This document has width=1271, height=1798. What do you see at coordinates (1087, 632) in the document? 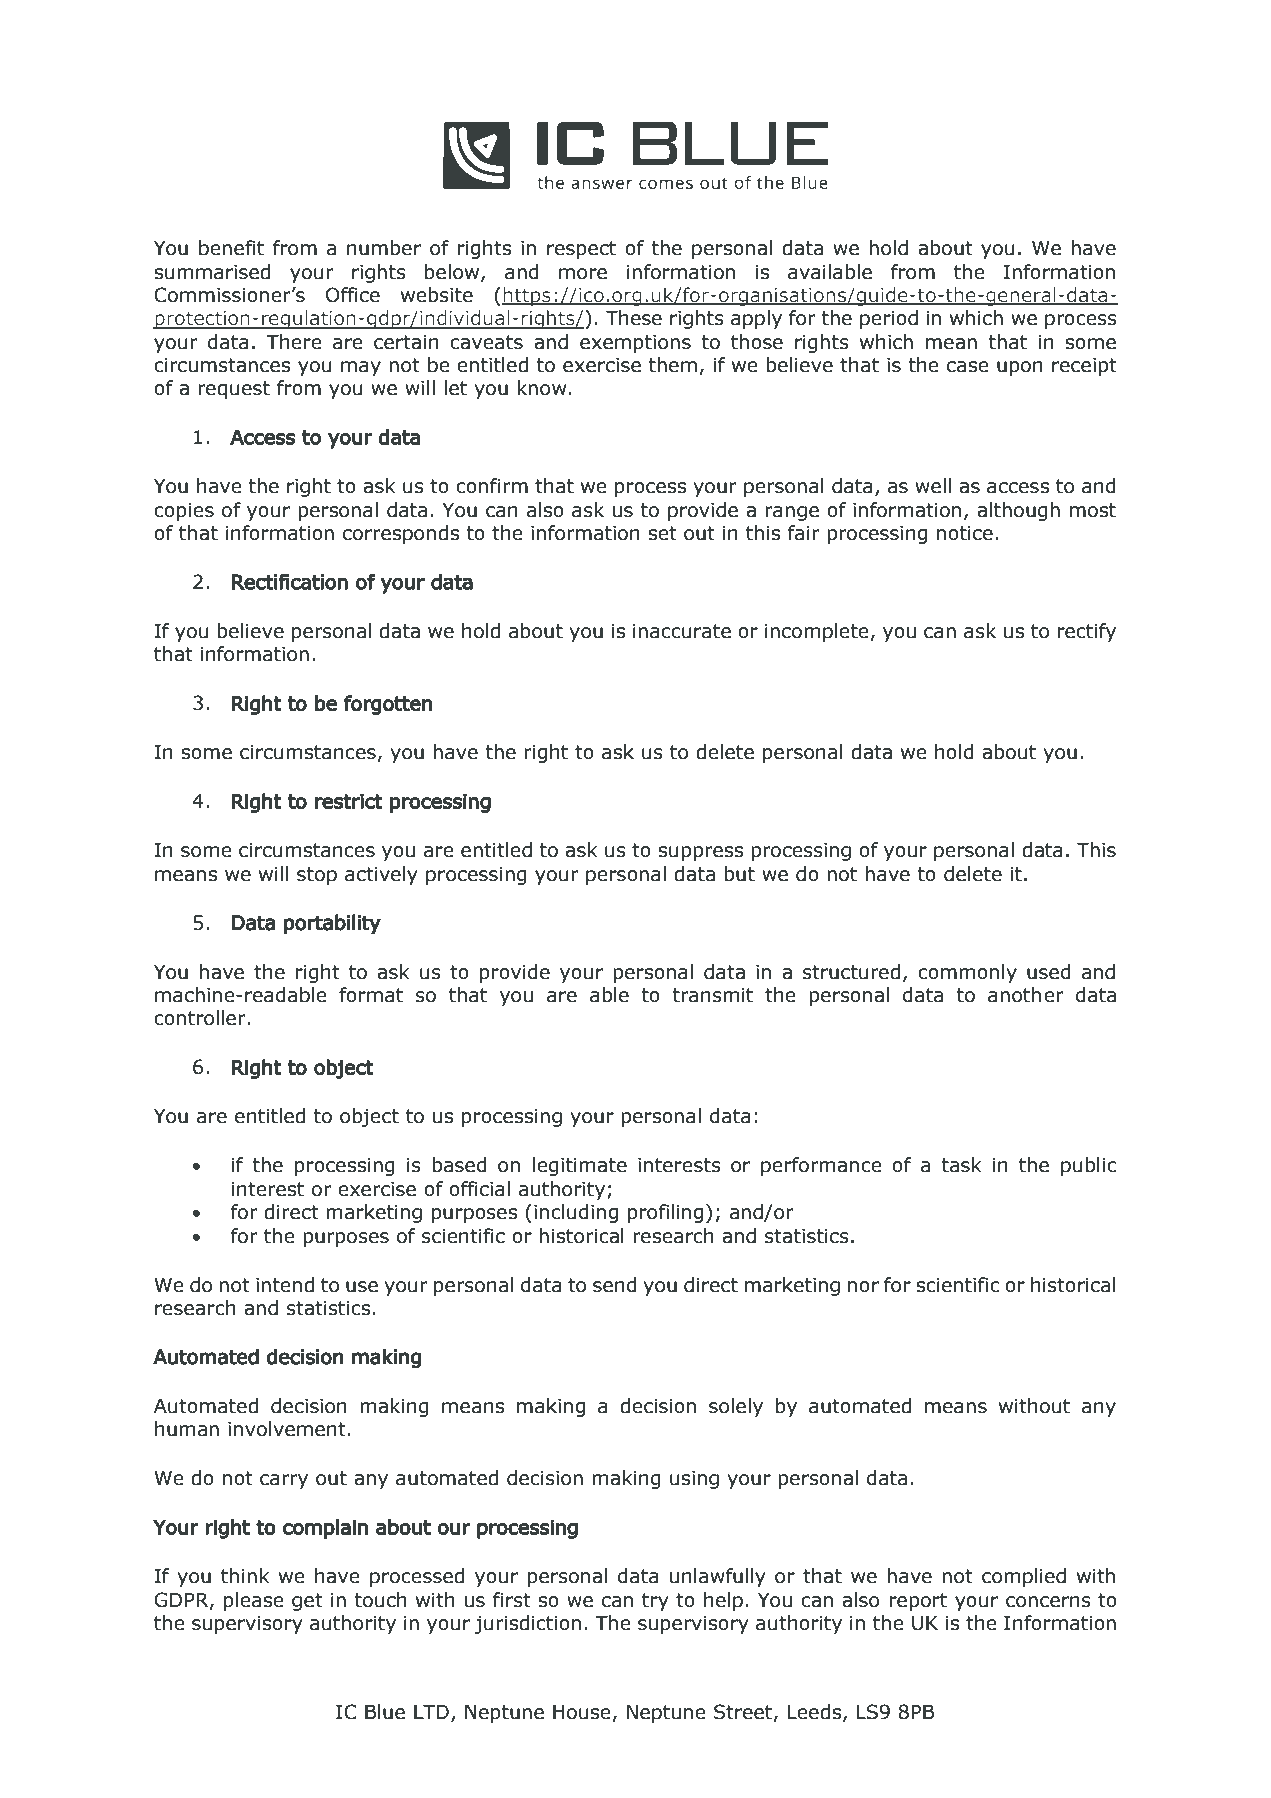
I see `rectify` at bounding box center [1087, 632].
